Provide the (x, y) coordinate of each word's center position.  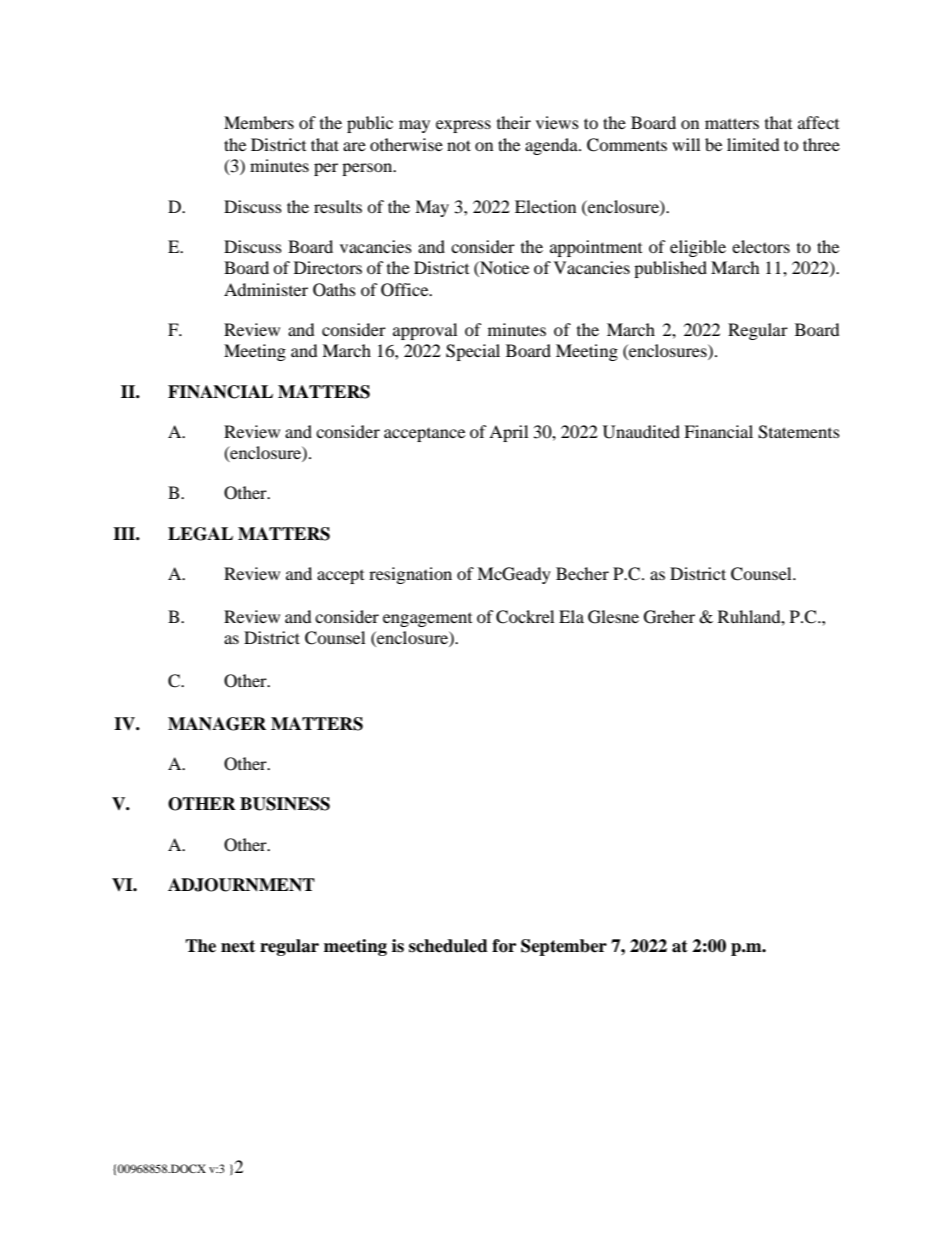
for (504, 946)
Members (259, 122)
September (564, 947)
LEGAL (200, 534)
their (514, 122)
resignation (410, 575)
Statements (799, 432)
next (238, 946)
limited (753, 144)
